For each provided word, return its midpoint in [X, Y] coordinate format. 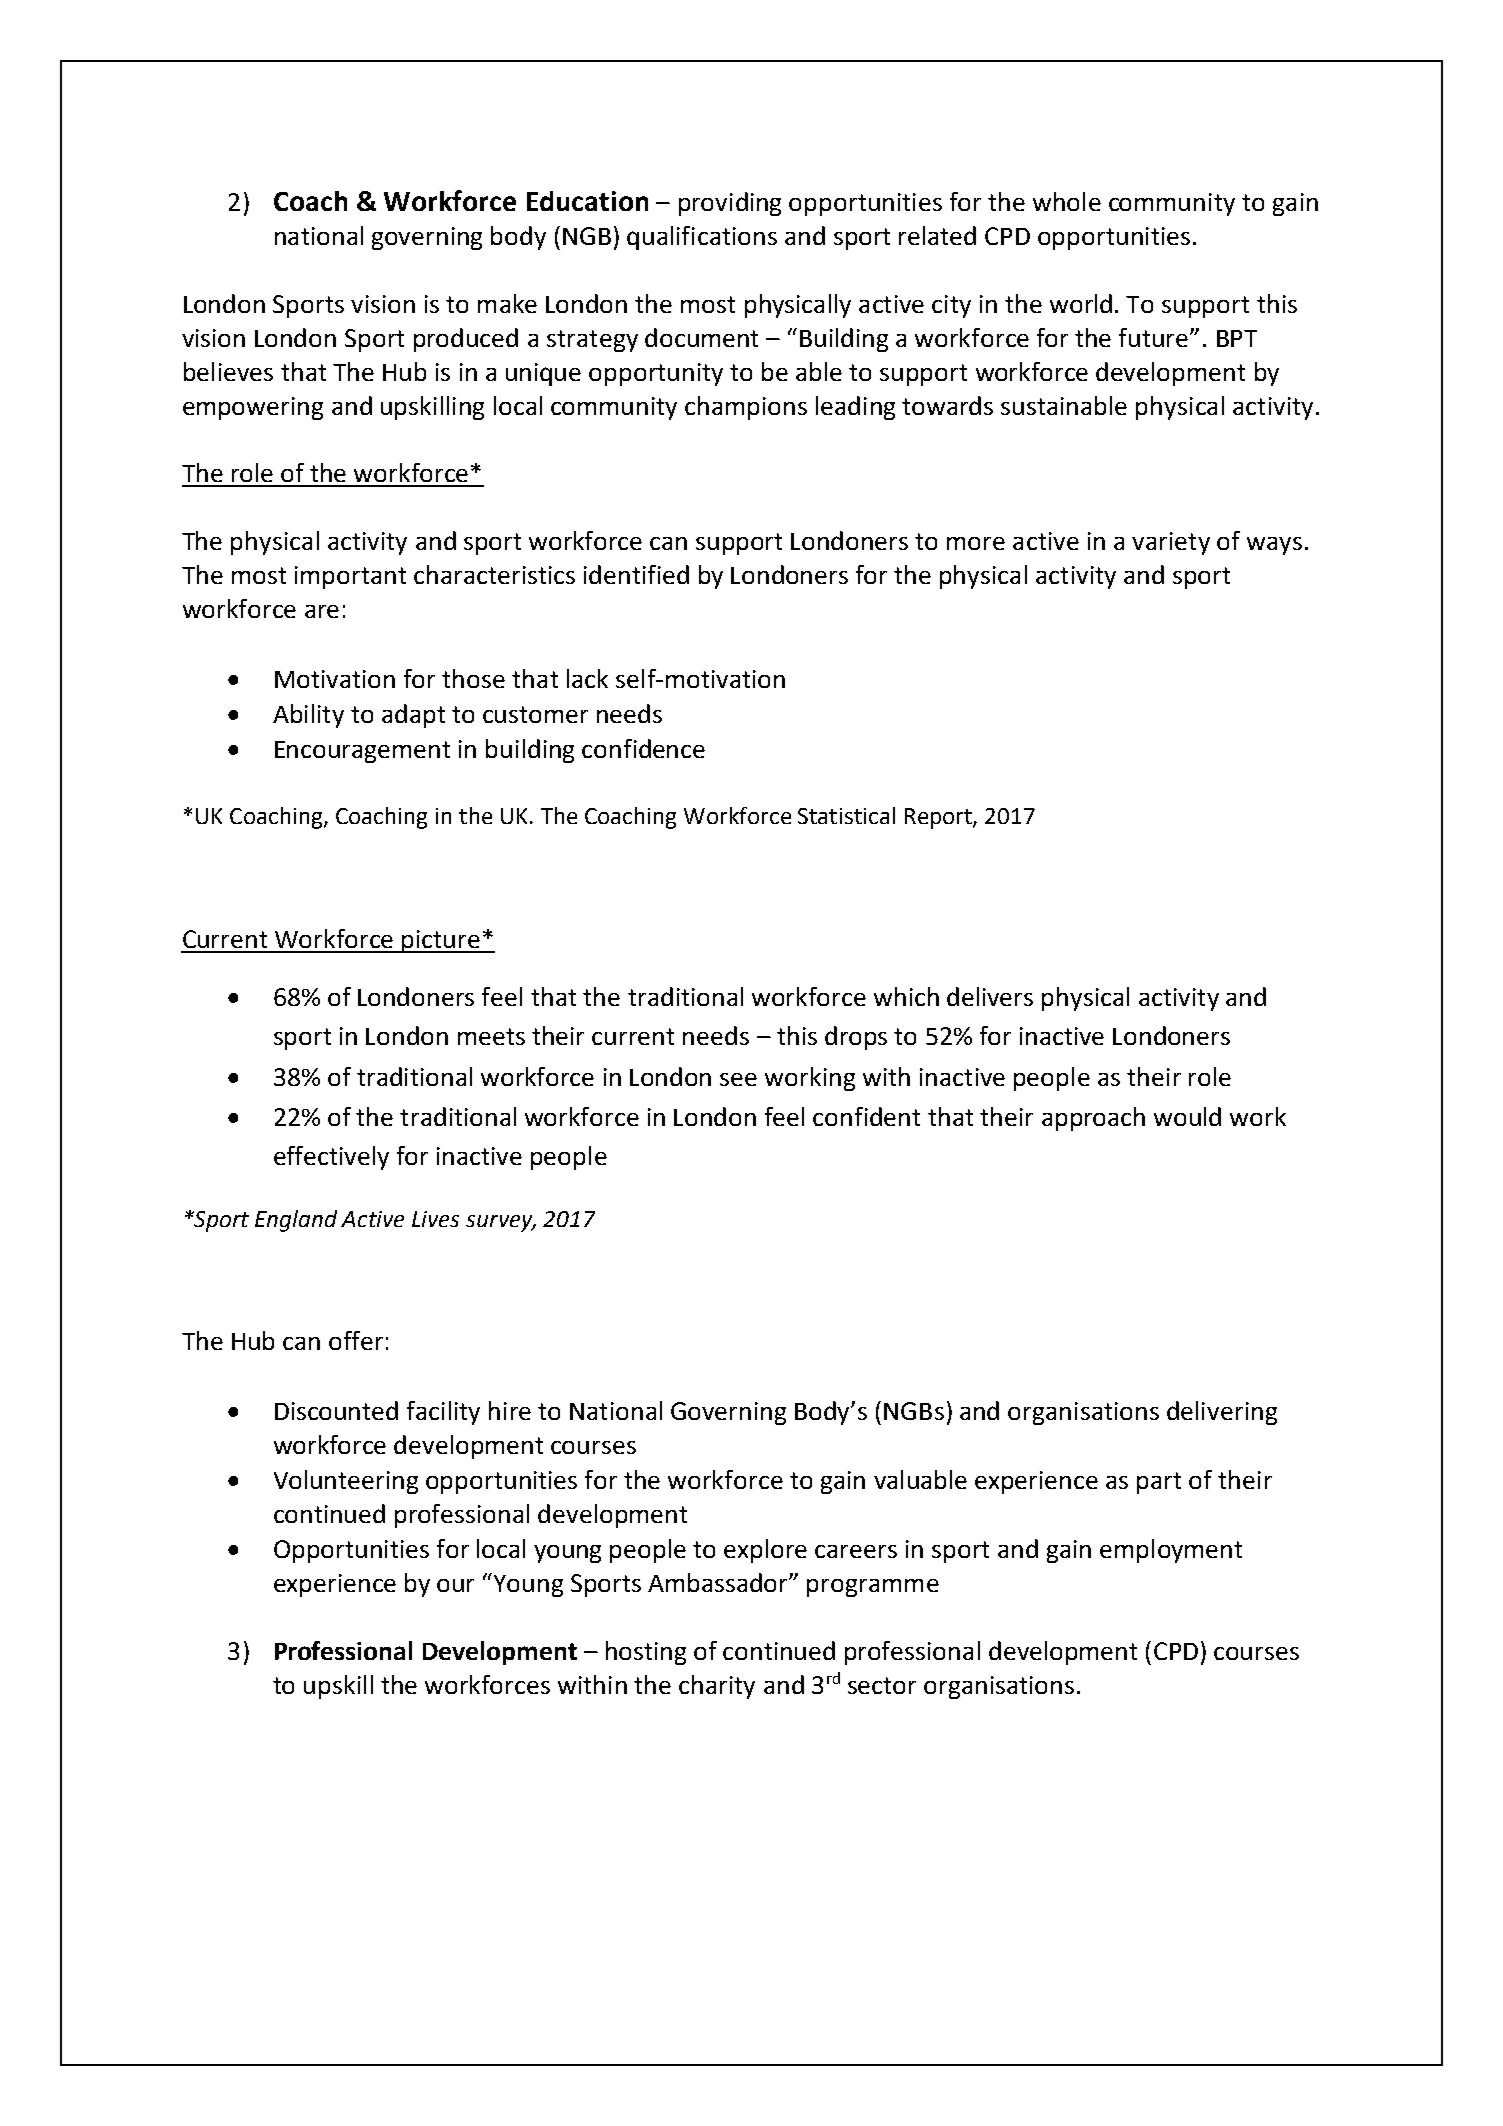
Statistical [846, 815]
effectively [331, 1158]
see [738, 1079]
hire [510, 1410]
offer [356, 1340]
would [1187, 1116]
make [507, 303]
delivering [1222, 1413]
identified [636, 574]
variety [1171, 543]
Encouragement [362, 752]
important [350, 577]
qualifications [702, 238]
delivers [990, 996]
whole [1067, 201]
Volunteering [346, 1482]
